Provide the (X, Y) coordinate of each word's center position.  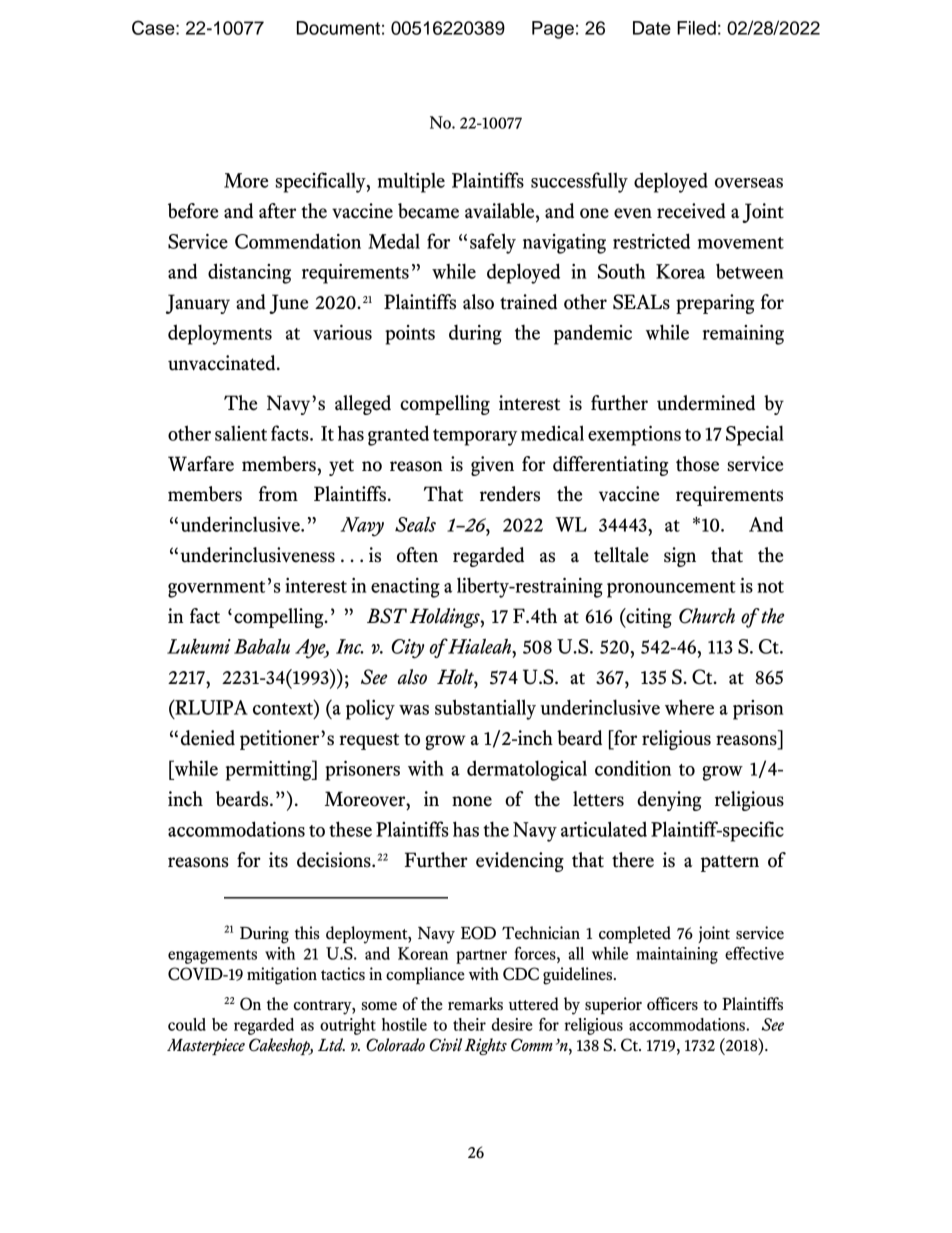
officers (672, 1003)
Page (553, 30)
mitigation (282, 976)
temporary (475, 437)
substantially (485, 709)
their (469, 1024)
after (277, 211)
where (689, 707)
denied (208, 738)
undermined (706, 403)
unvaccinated (223, 363)
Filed (696, 28)
